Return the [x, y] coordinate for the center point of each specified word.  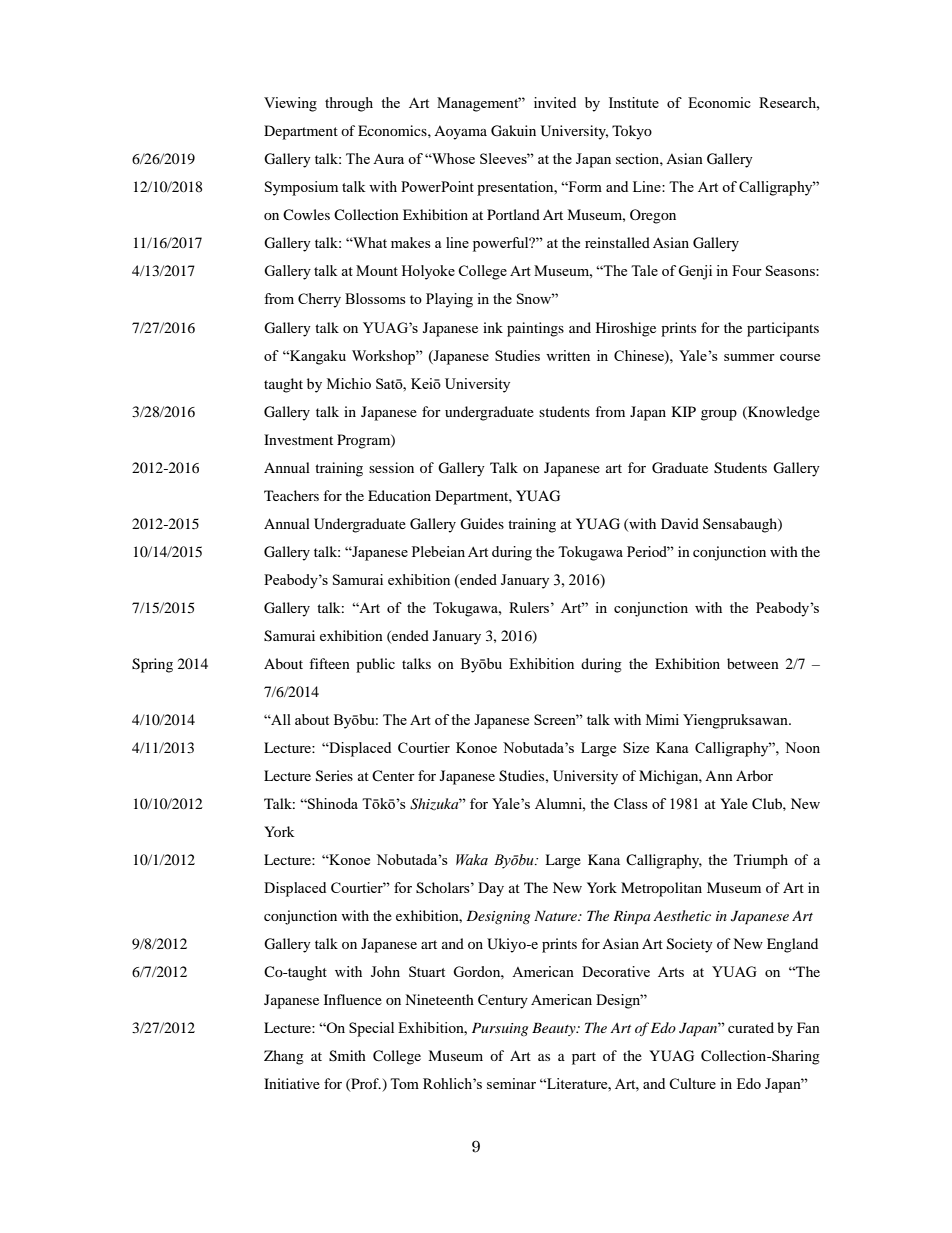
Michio [349, 383]
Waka [472, 860]
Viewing [290, 104]
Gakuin [513, 131]
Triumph [761, 861]
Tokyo [632, 132]
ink [493, 327]
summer [749, 357]
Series [334, 776]
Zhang [284, 1057]
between [753, 663]
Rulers [530, 607]
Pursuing [500, 1029]
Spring [152, 665]
